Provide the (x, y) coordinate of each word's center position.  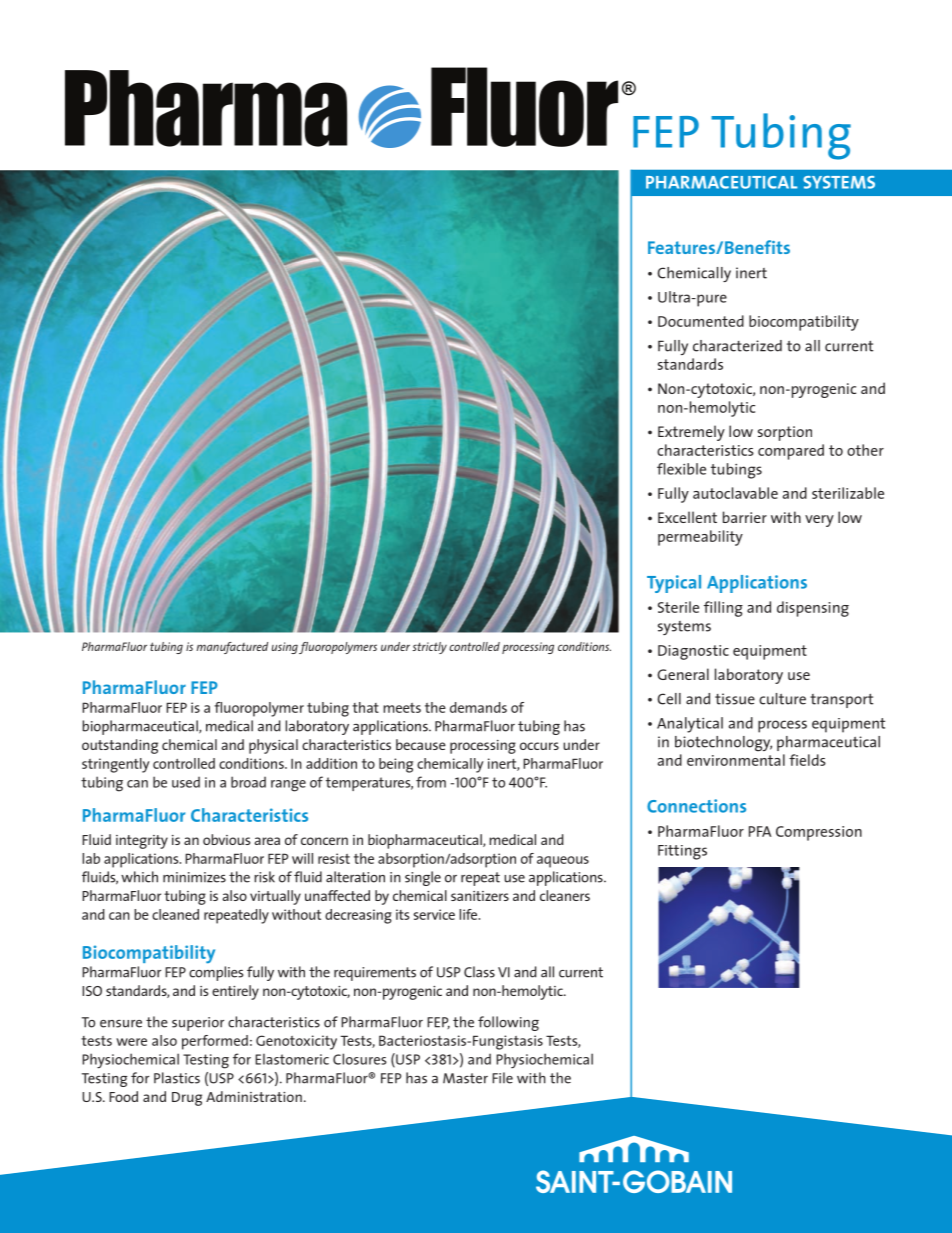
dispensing (813, 609)
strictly (429, 648)
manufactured (232, 648)
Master (465, 1078)
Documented (701, 321)
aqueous (563, 862)
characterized (737, 346)
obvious (227, 839)
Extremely (691, 433)
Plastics (177, 1078)
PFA (760, 831)
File (502, 1078)
